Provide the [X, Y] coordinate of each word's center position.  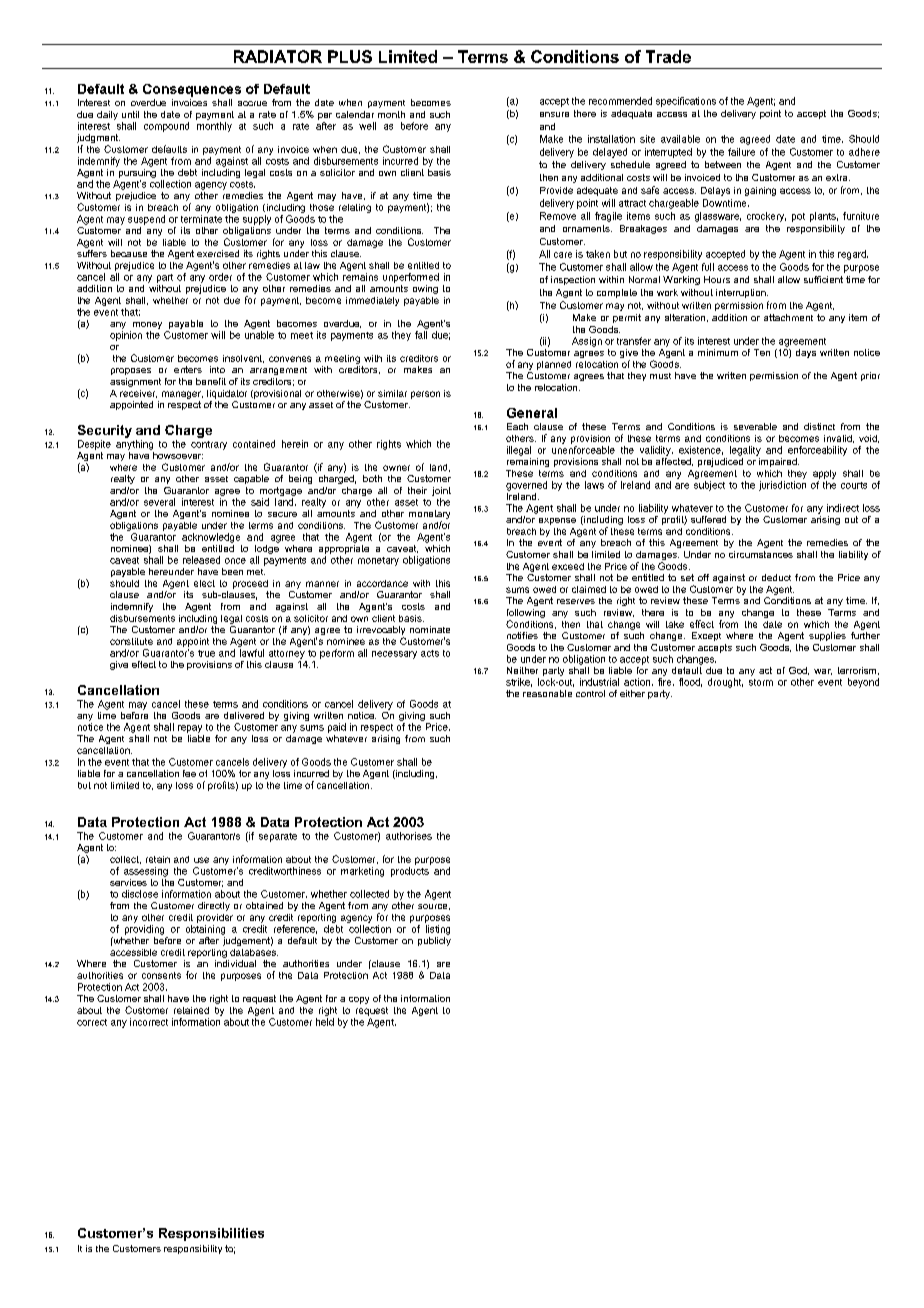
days [806, 353]
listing [438, 930]
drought [725, 683]
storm [761, 682]
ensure [554, 114]
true [206, 653]
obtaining [205, 930]
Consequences [192, 90]
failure [741, 152]
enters [188, 369]
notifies [522, 635]
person [425, 395]
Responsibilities [211, 1234]
